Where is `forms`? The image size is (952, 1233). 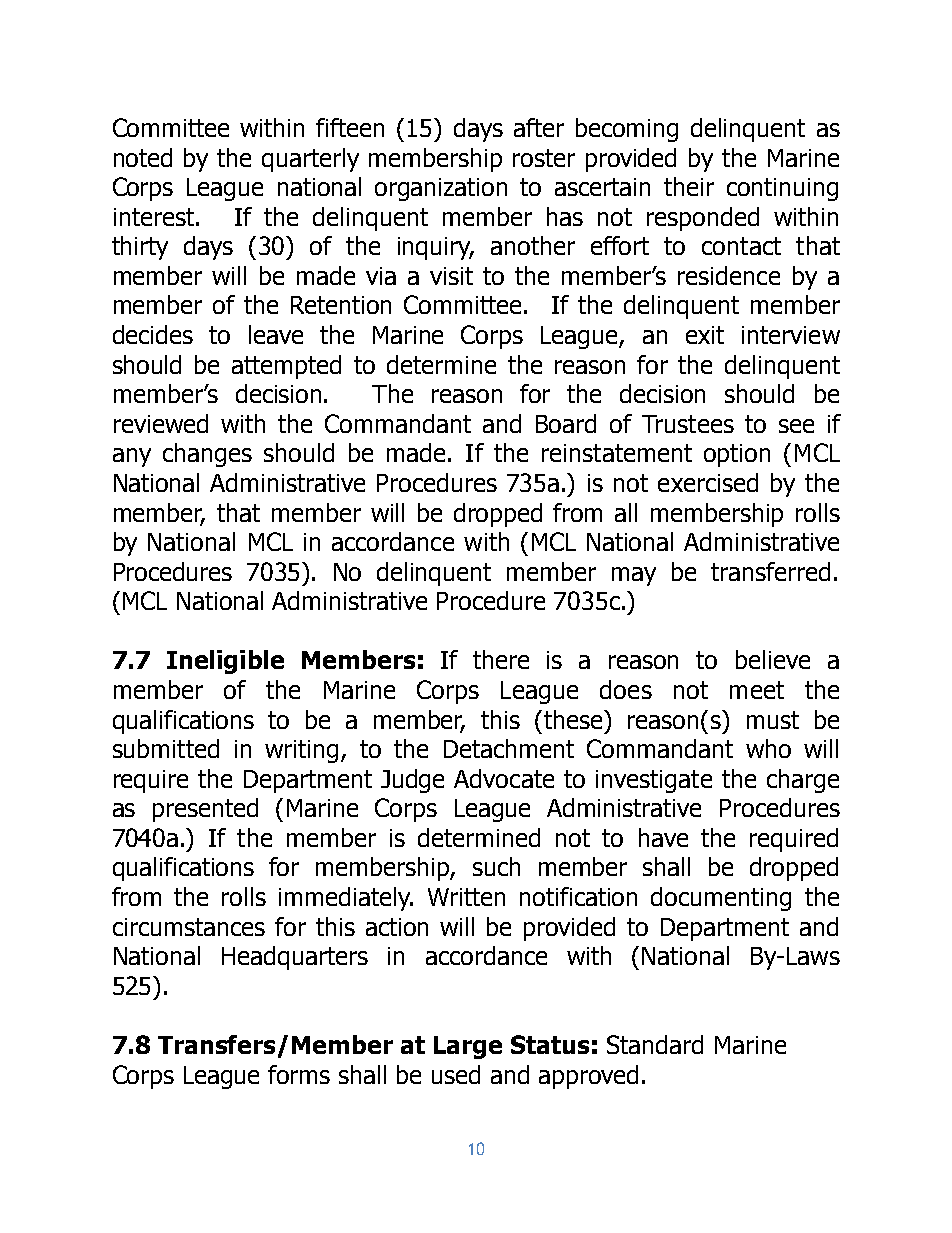
forms is located at coordinates (299, 1074).
